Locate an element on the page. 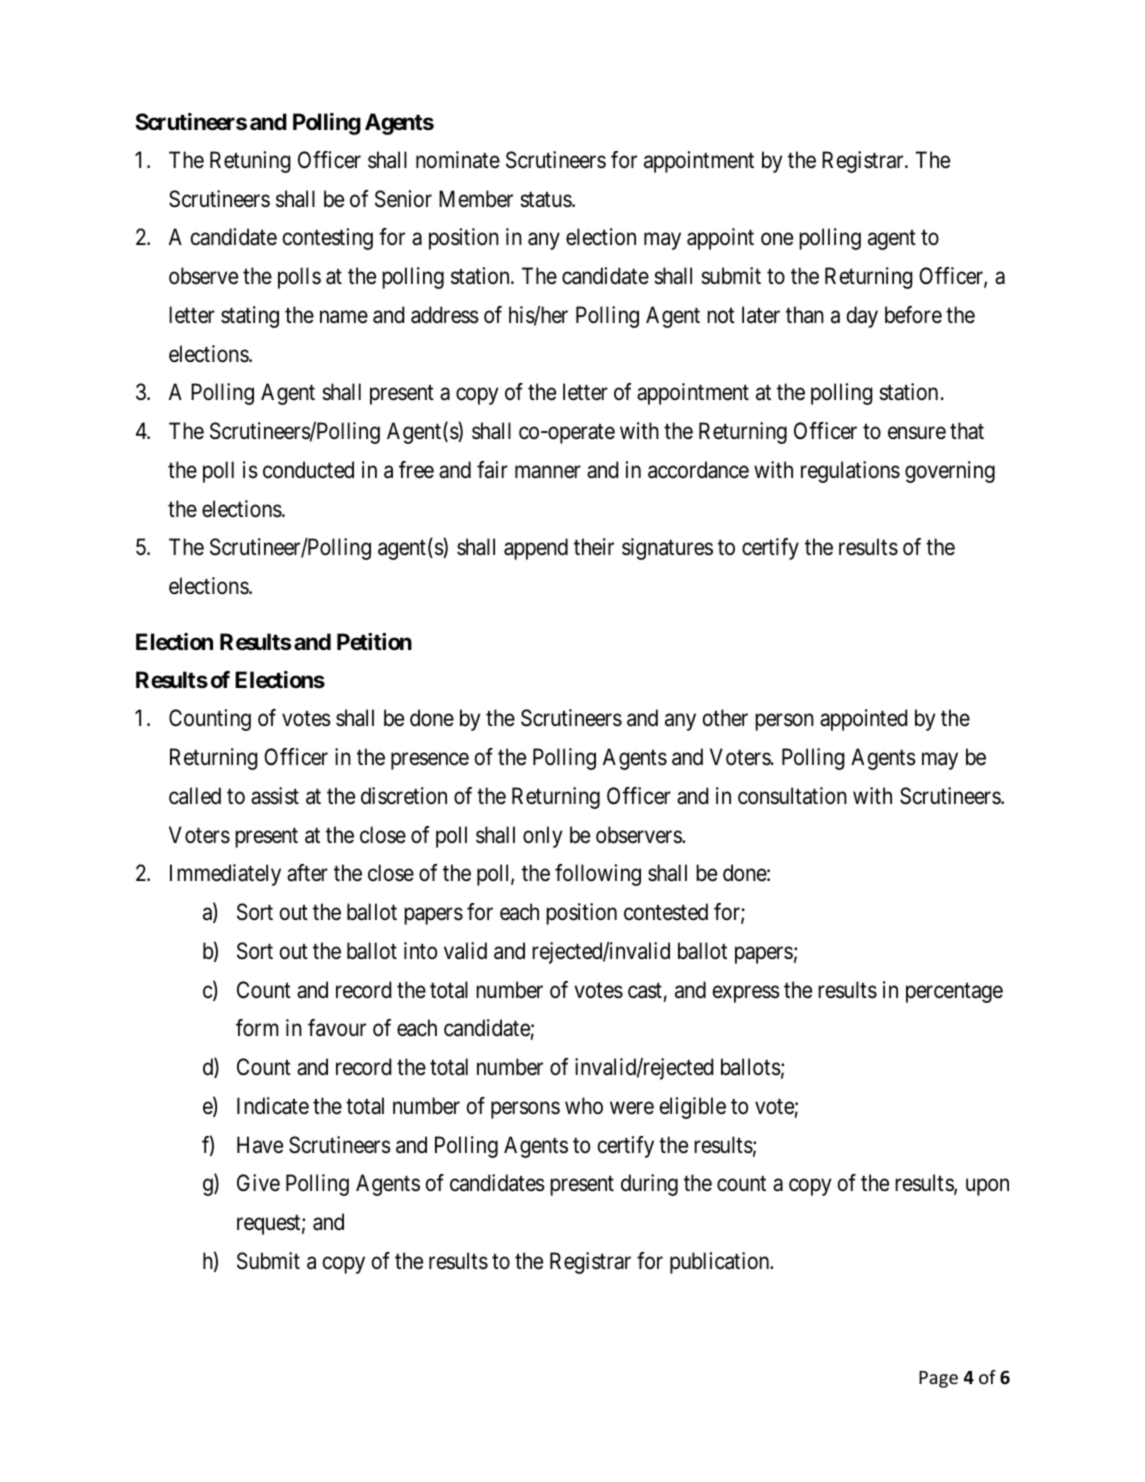 Image resolution: width=1145 pixels, height=1482 pixels. assist is located at coordinates (275, 796).
